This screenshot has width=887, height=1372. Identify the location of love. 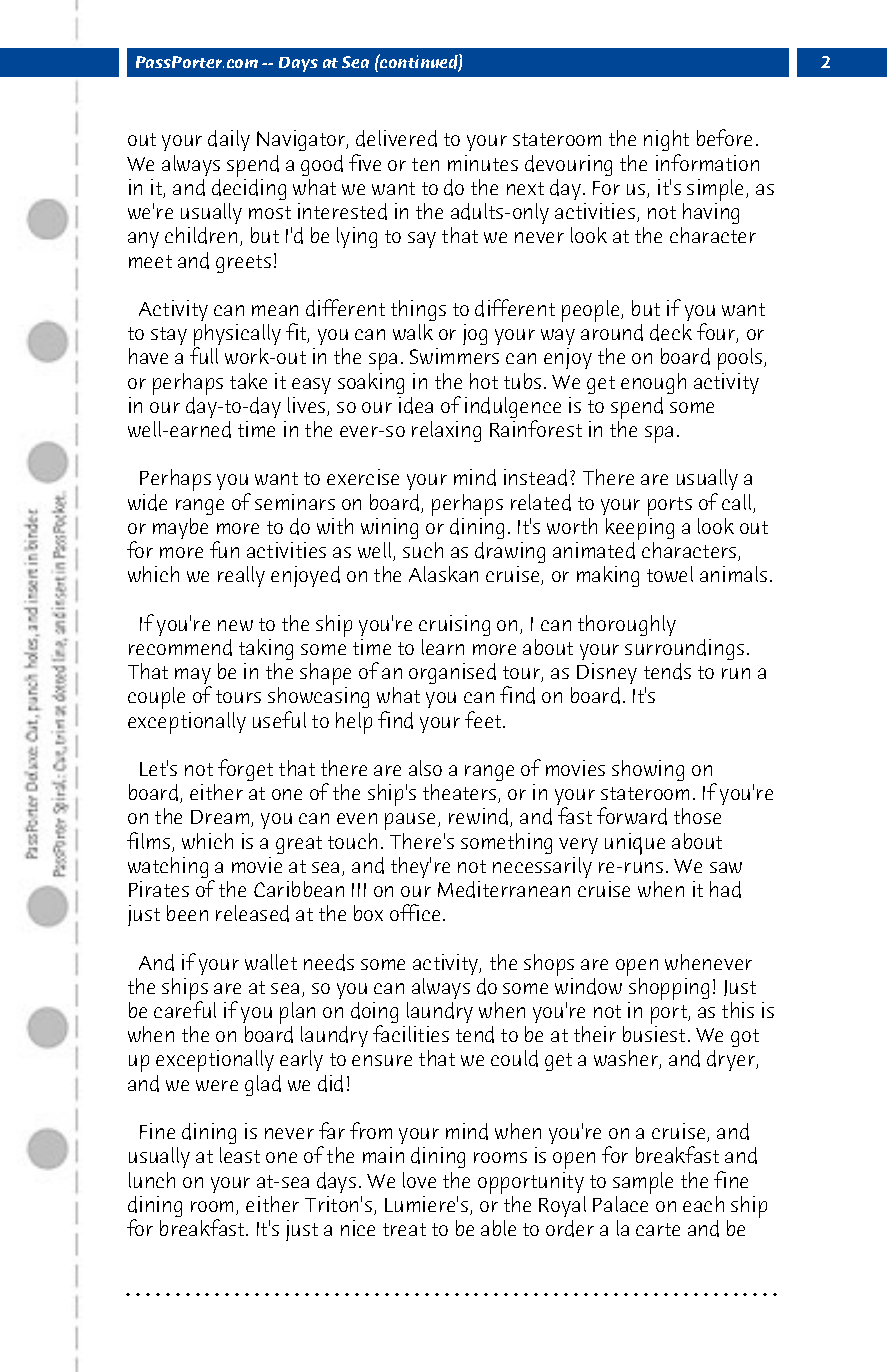
(419, 1180).
